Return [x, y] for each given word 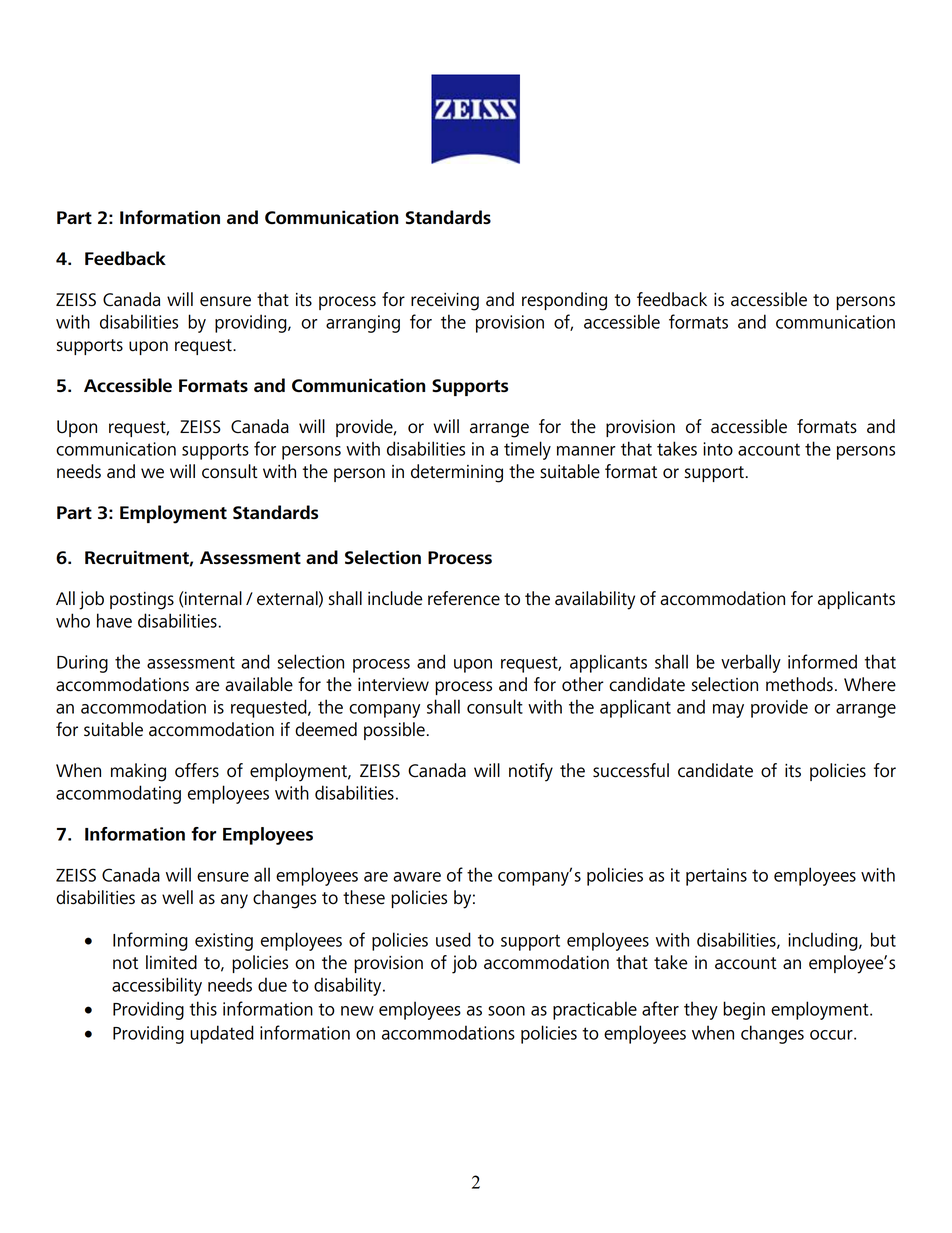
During [82, 664]
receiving [445, 302]
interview [393, 685]
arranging [363, 324]
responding [564, 301]
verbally [751, 663]
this [203, 1008]
